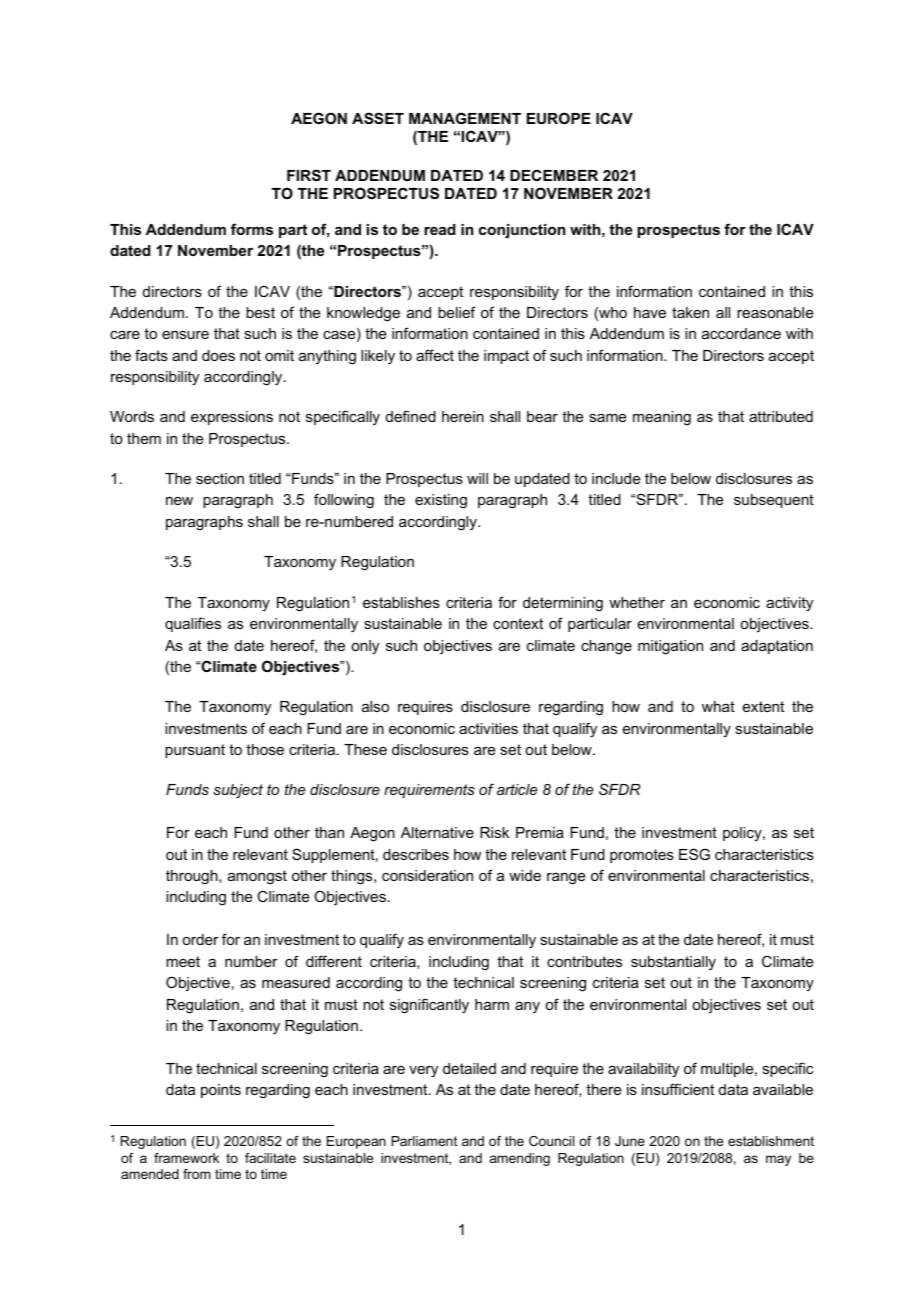  I want to click on FIRST, so click(309, 175).
